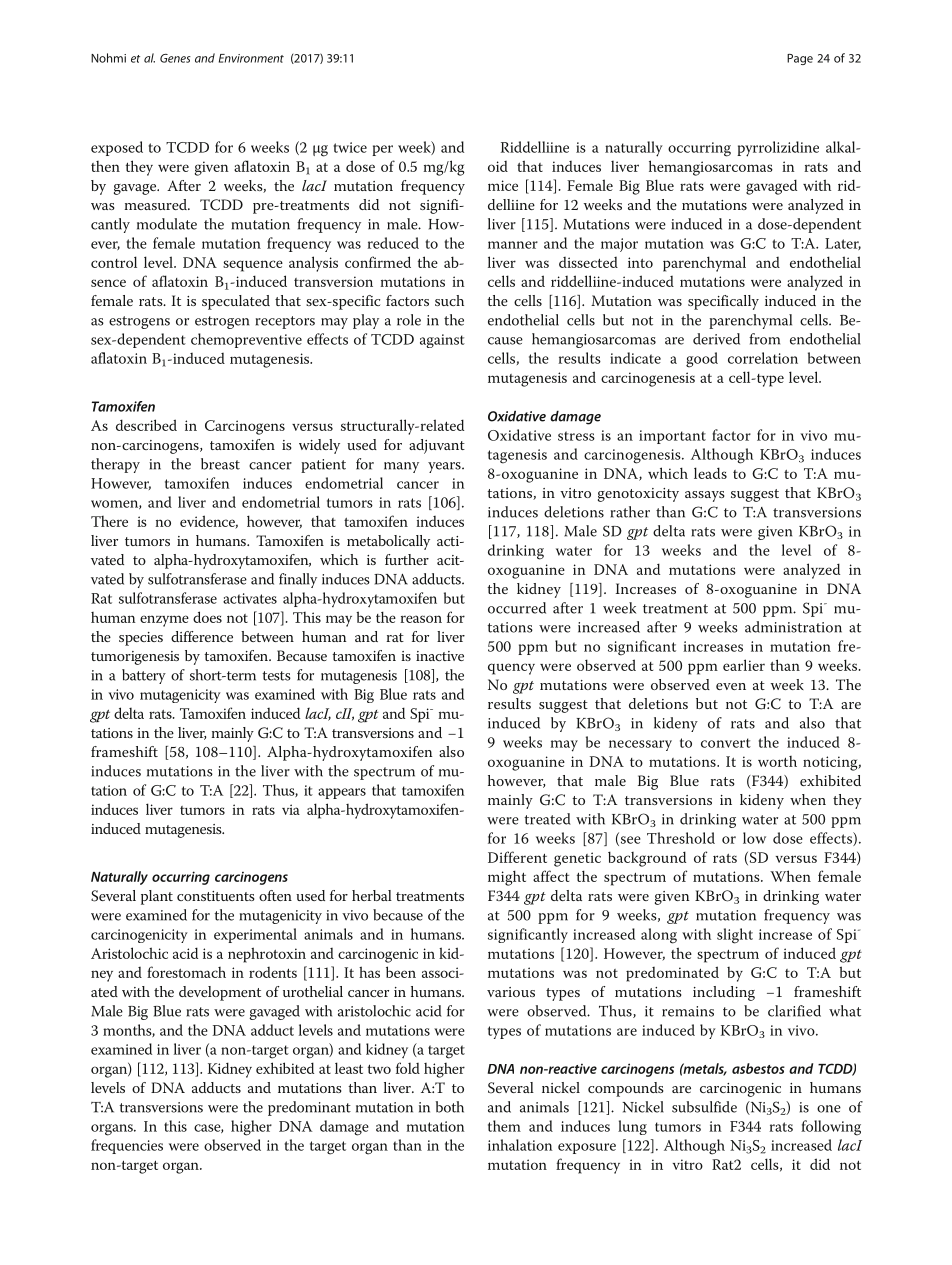 The image size is (952, 1265). I want to click on adjuvant, so click(437, 446).
